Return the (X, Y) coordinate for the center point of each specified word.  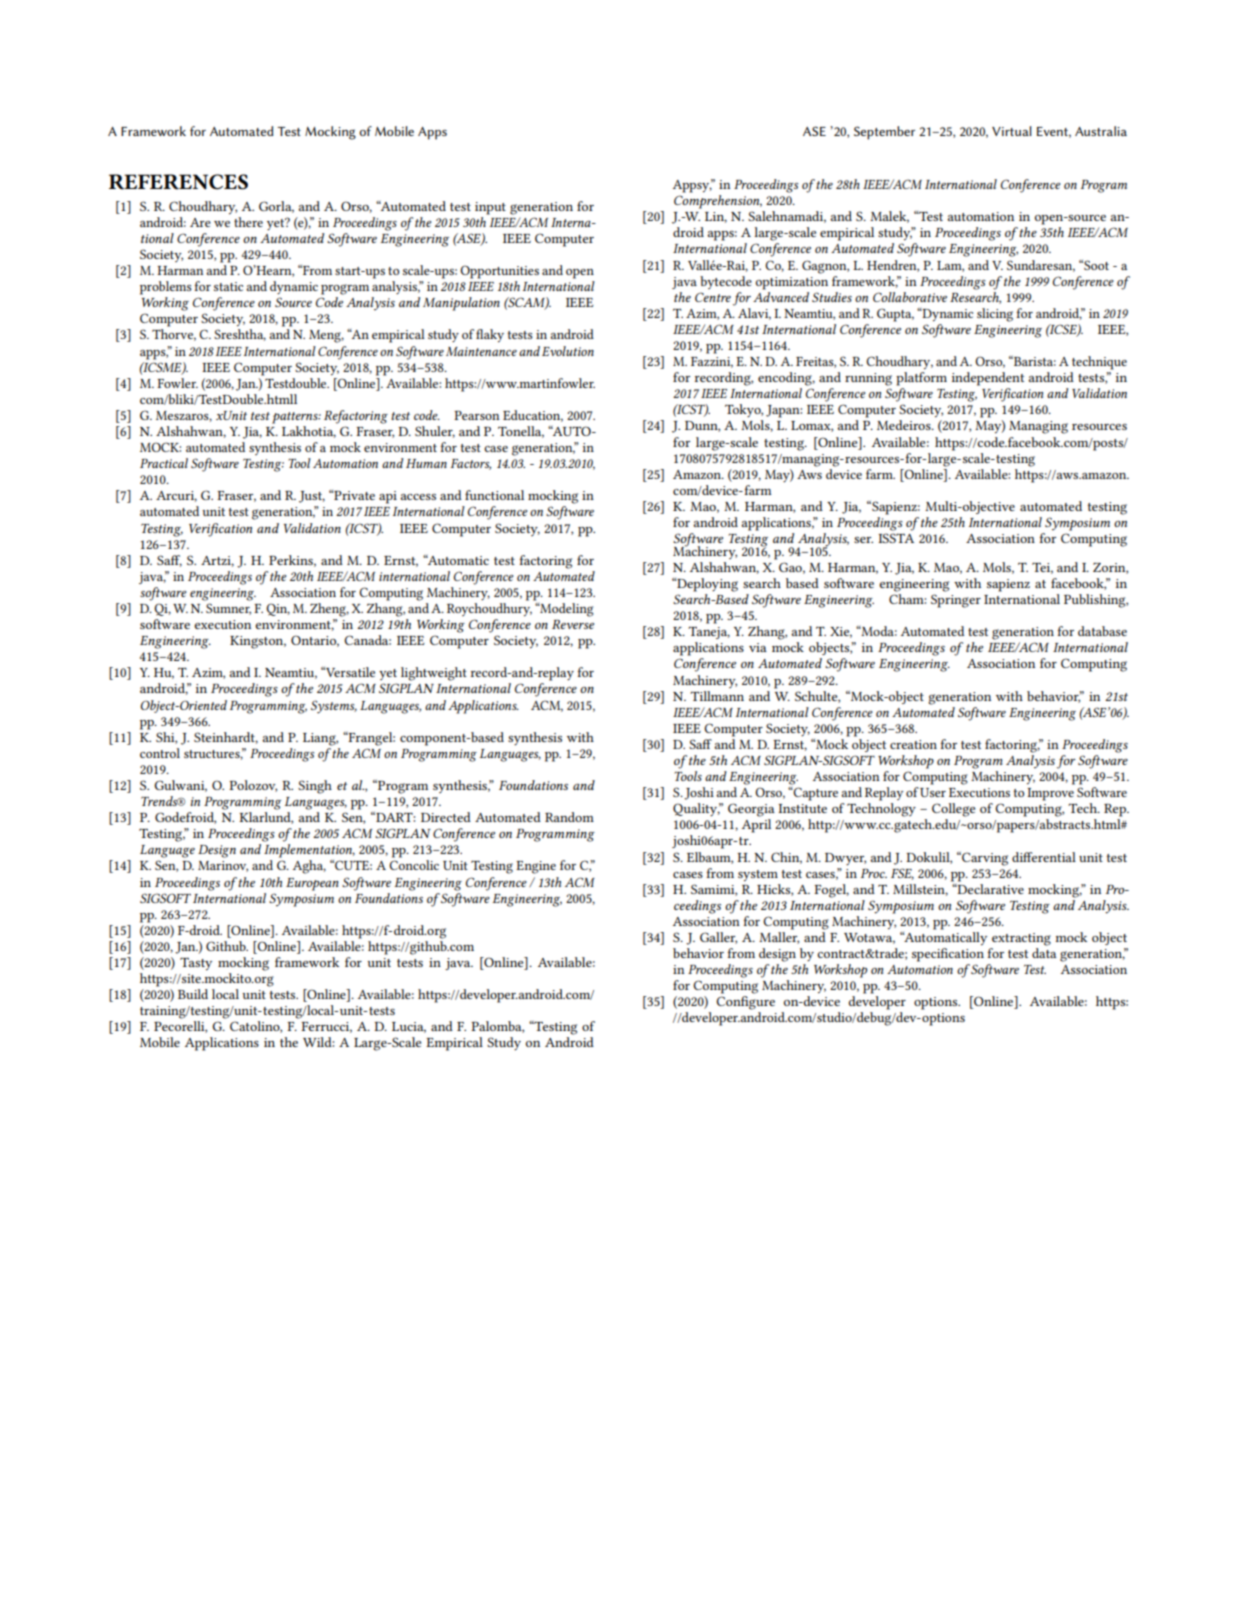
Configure (745, 1003)
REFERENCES (178, 182)
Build (193, 994)
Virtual (1012, 131)
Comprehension (718, 202)
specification (948, 955)
